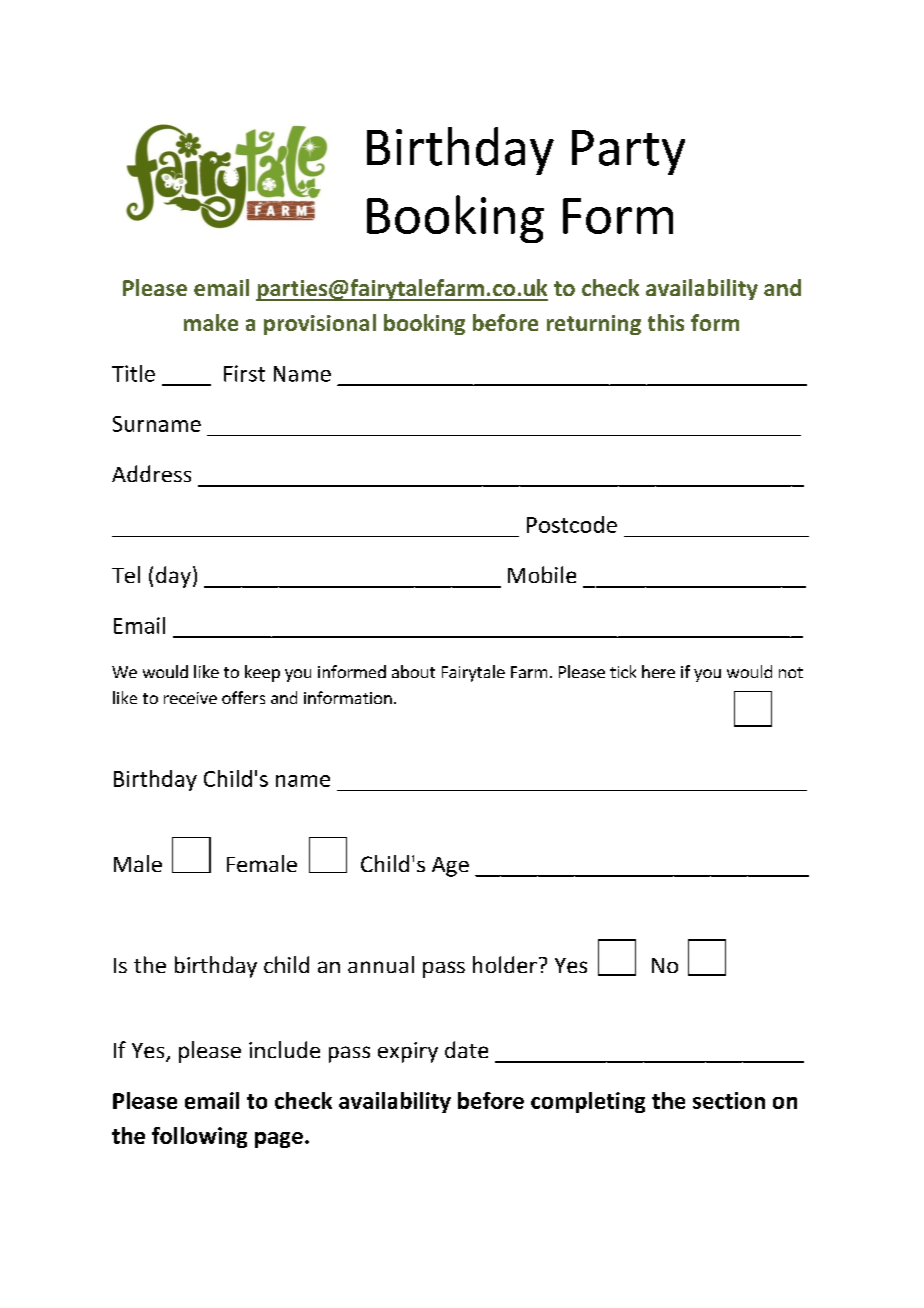  What do you see at coordinates (791, 672) in the document?
I see `not` at bounding box center [791, 672].
